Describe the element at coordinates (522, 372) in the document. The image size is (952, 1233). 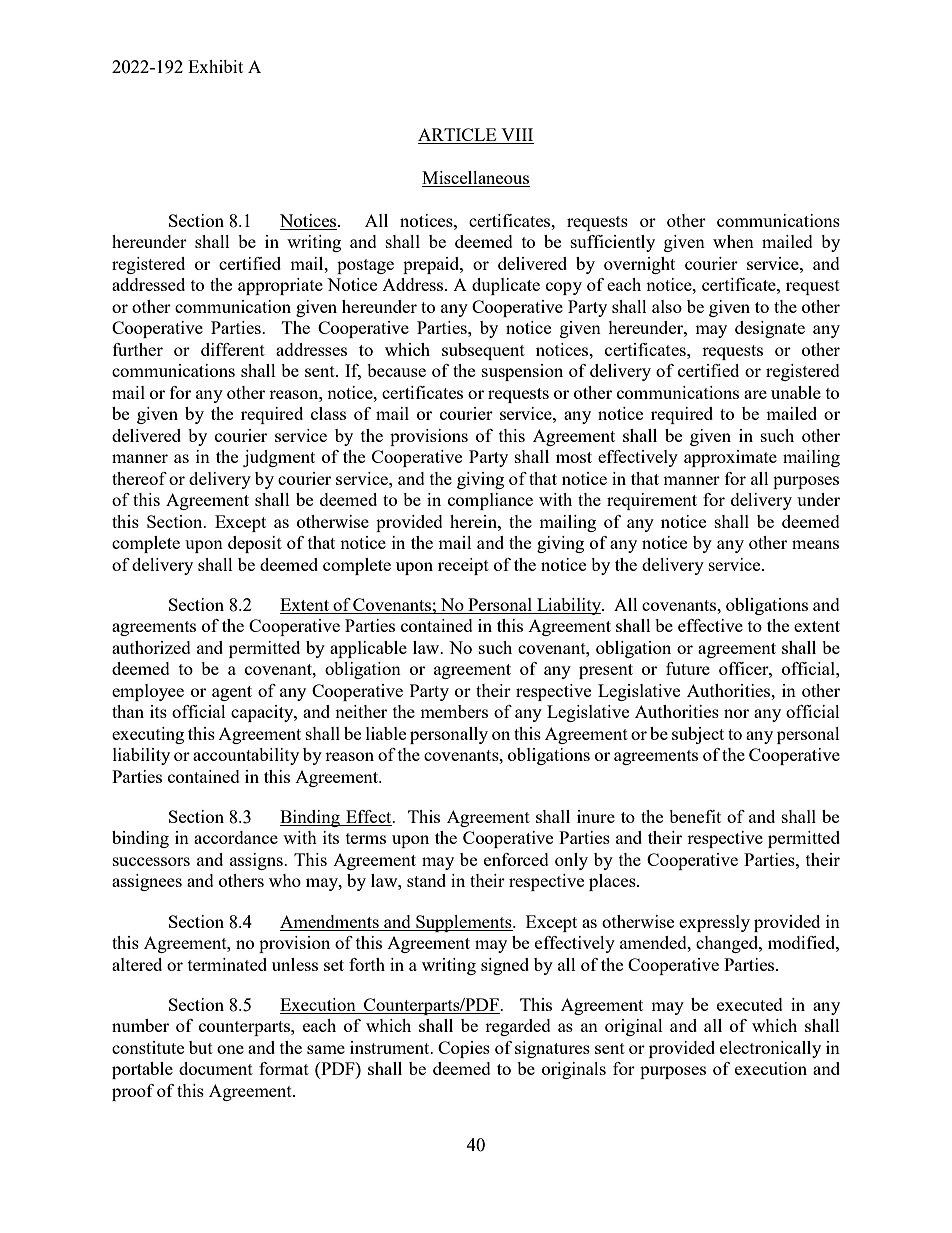
I see `suspension` at that location.
